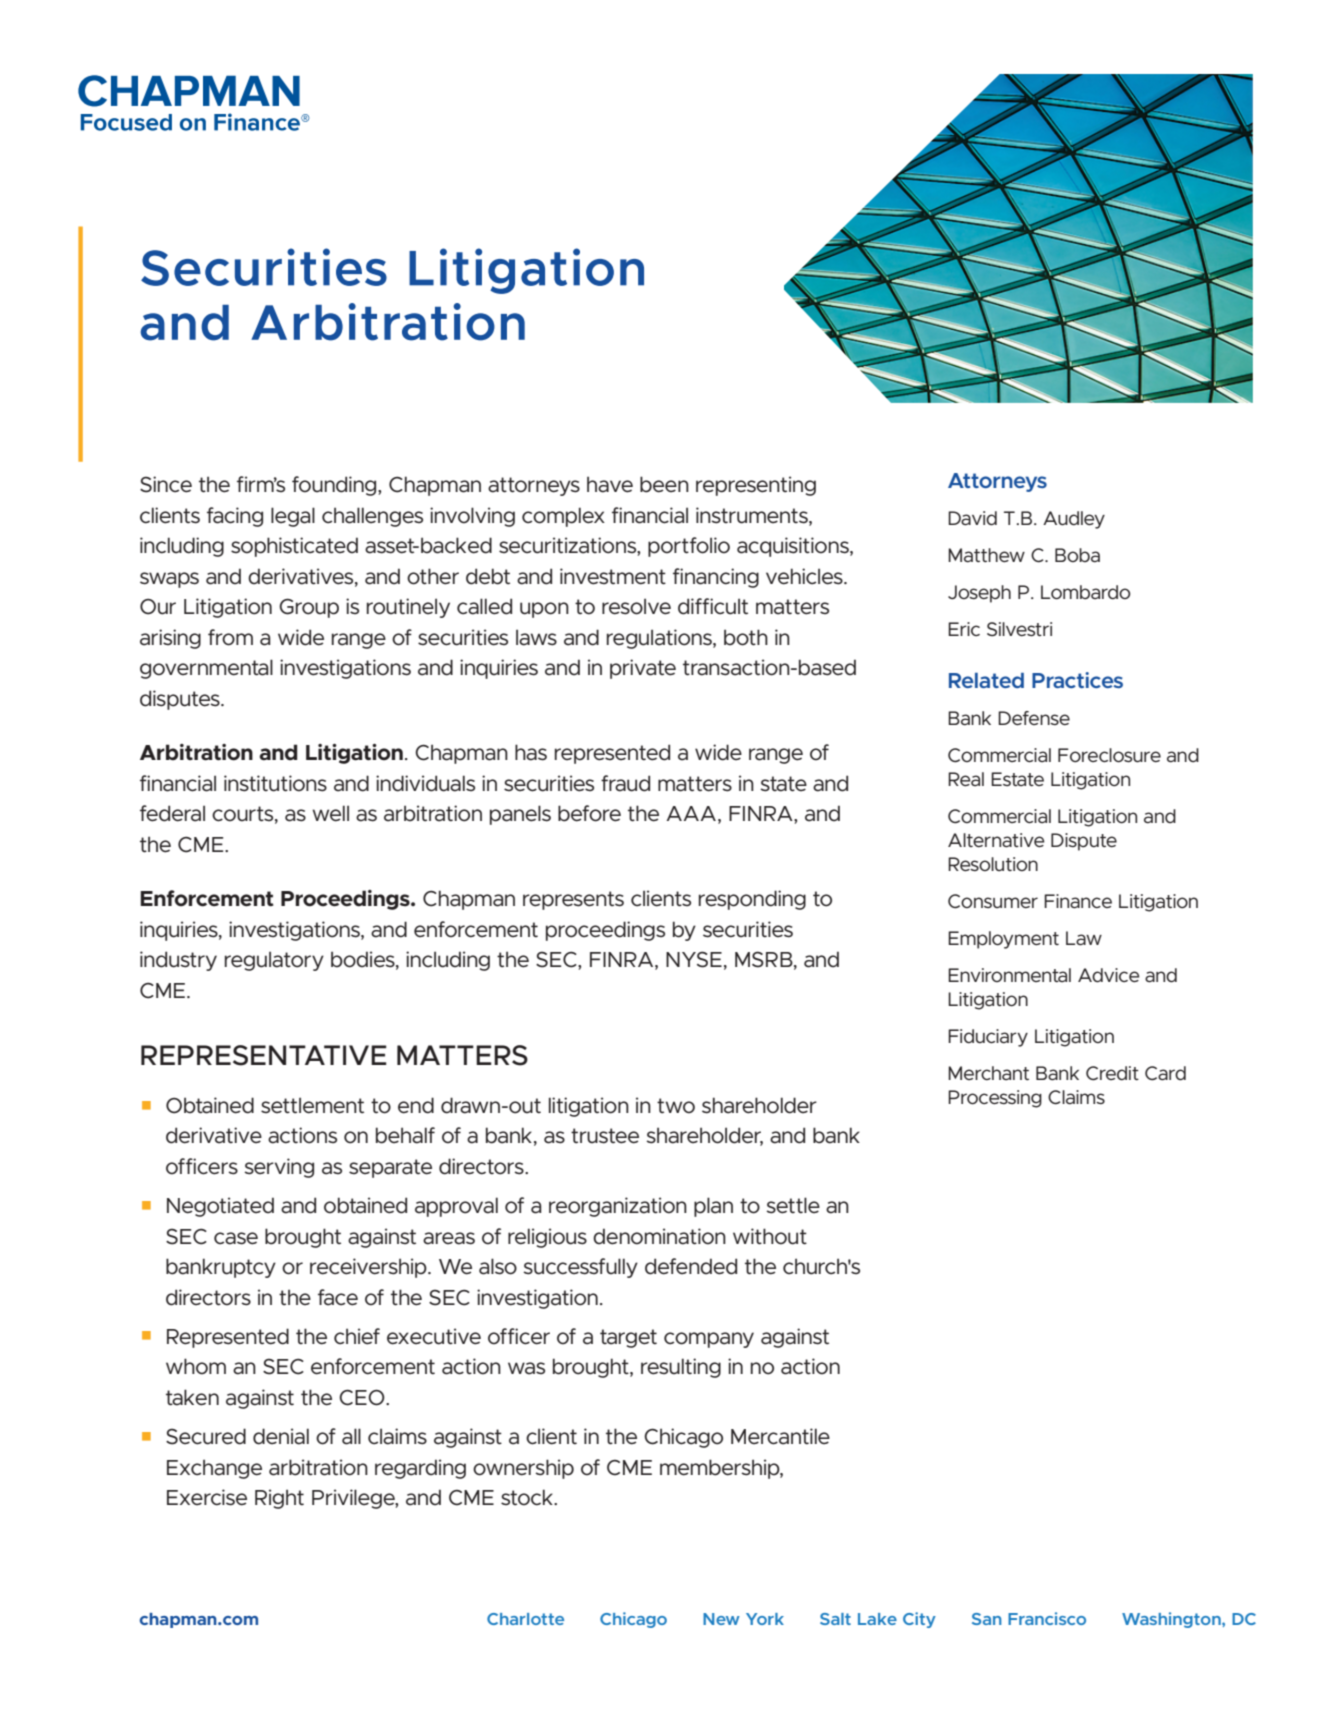 This image has height=1725, width=1333. I want to click on Fiduciary, so click(988, 1038).
